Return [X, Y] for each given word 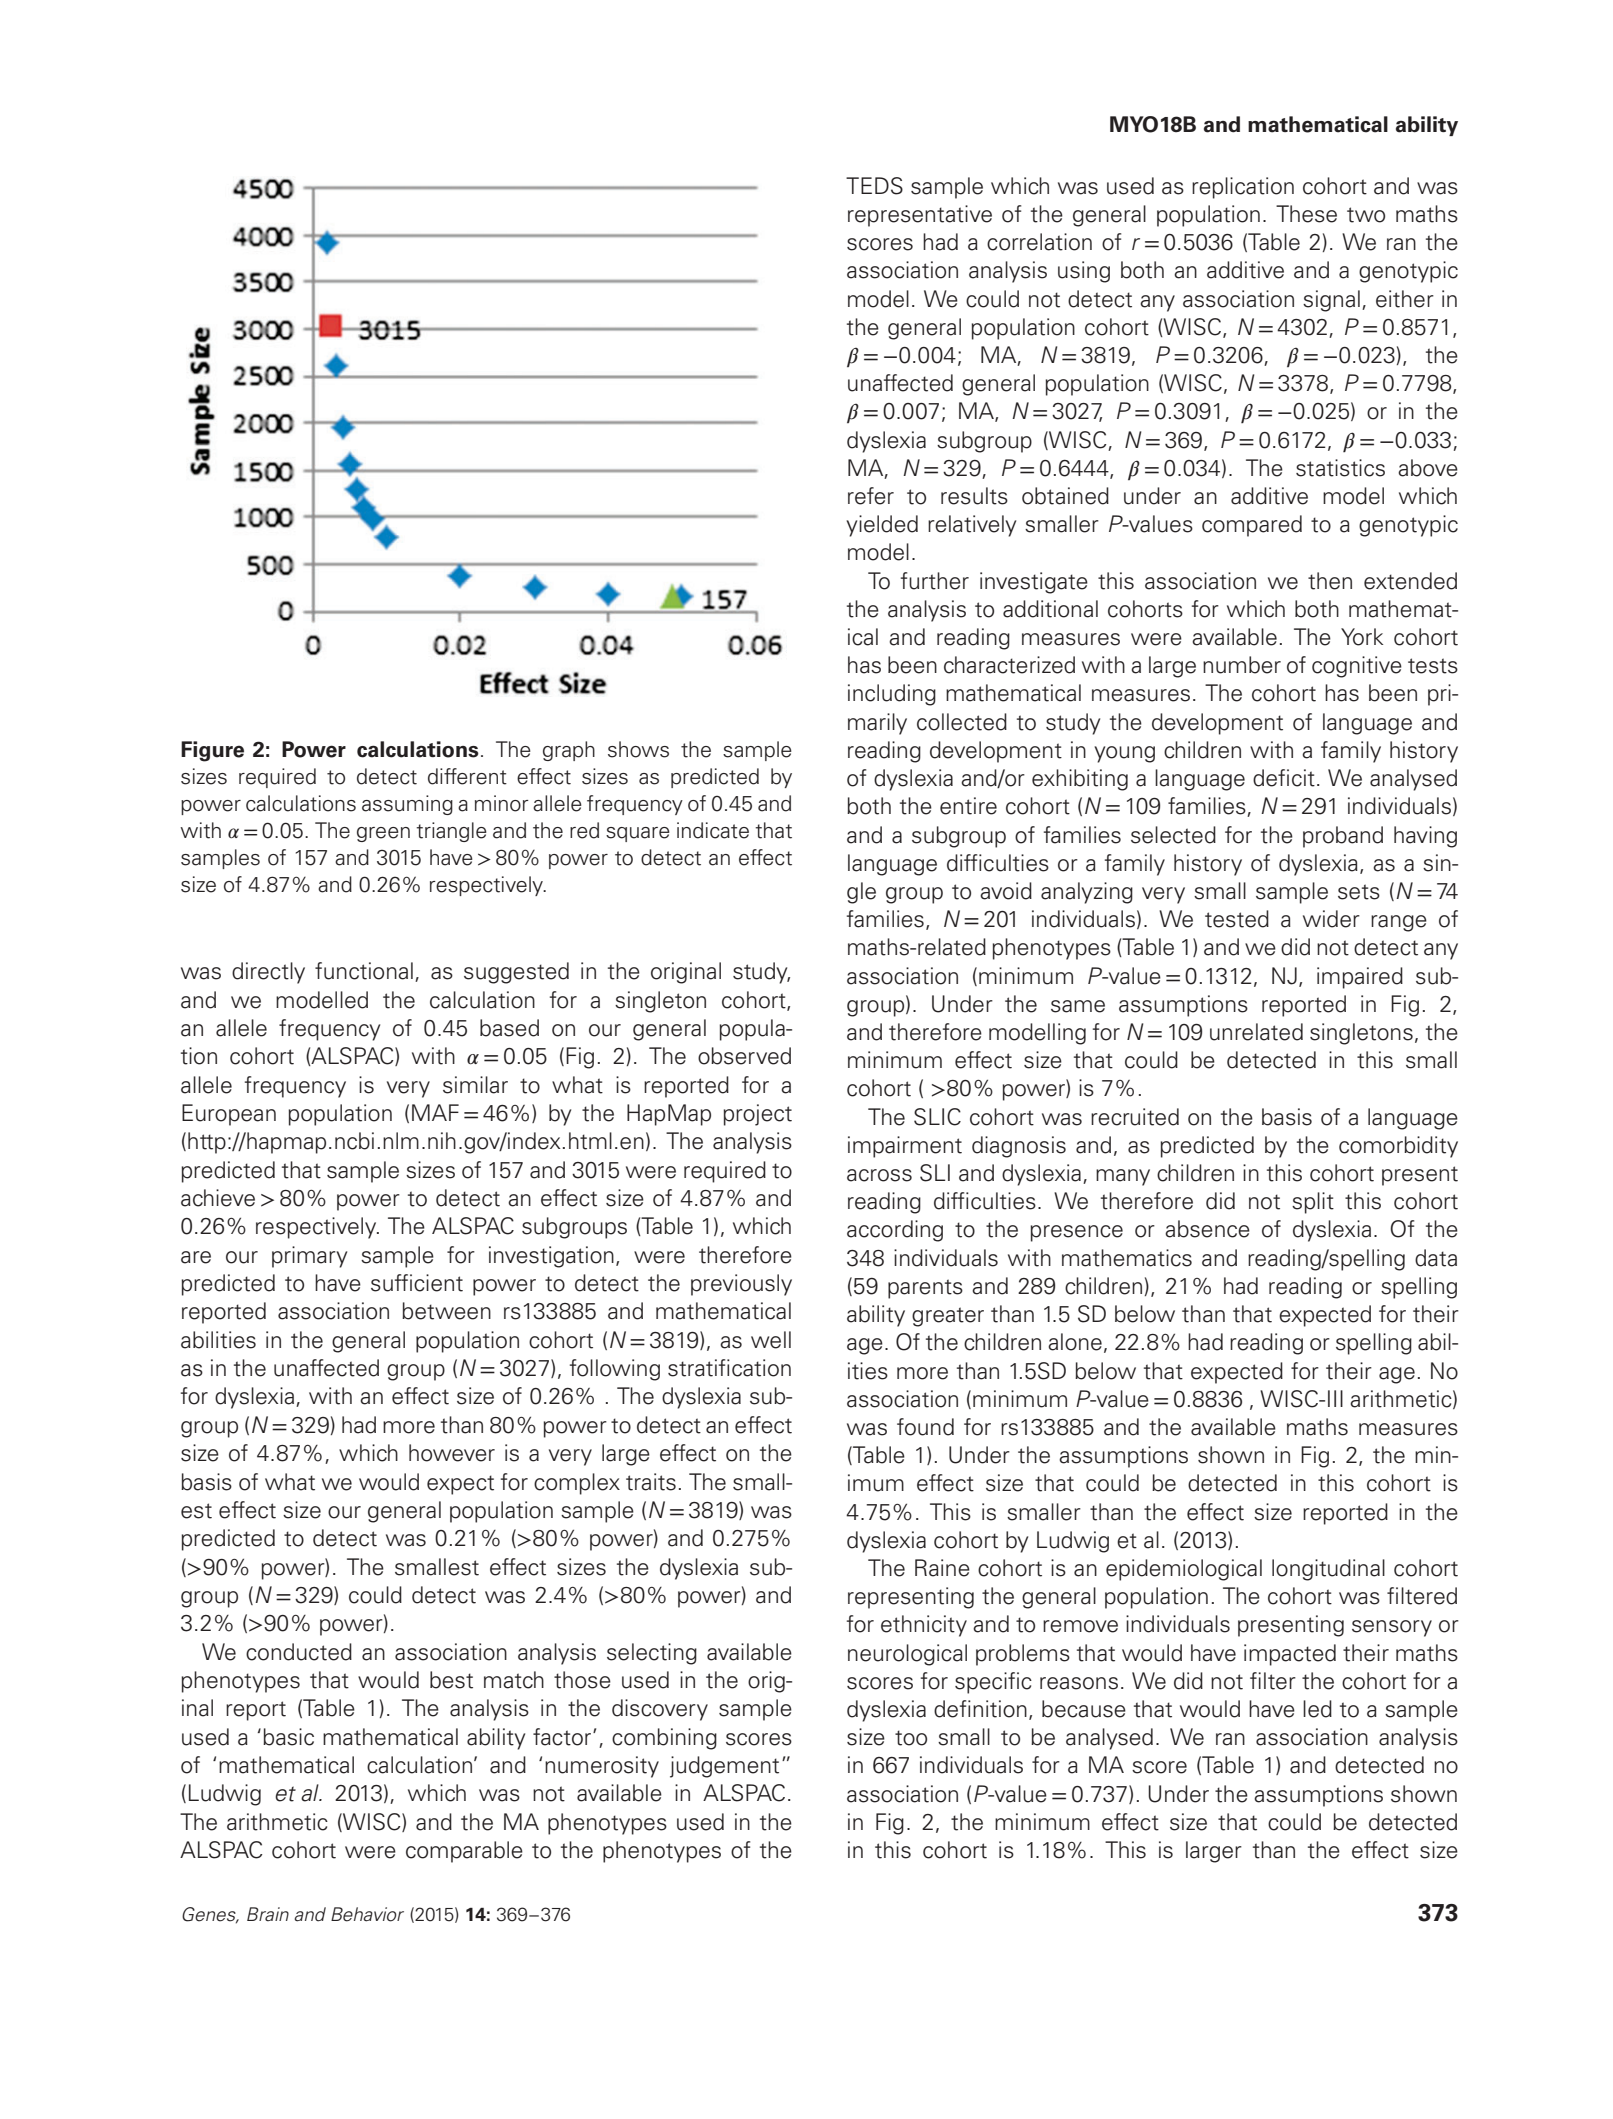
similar [475, 1085]
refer [871, 496]
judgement [724, 1767]
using [1084, 272]
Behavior [367, 1914]
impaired [1360, 978]
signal [1331, 301]
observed [744, 1056]
